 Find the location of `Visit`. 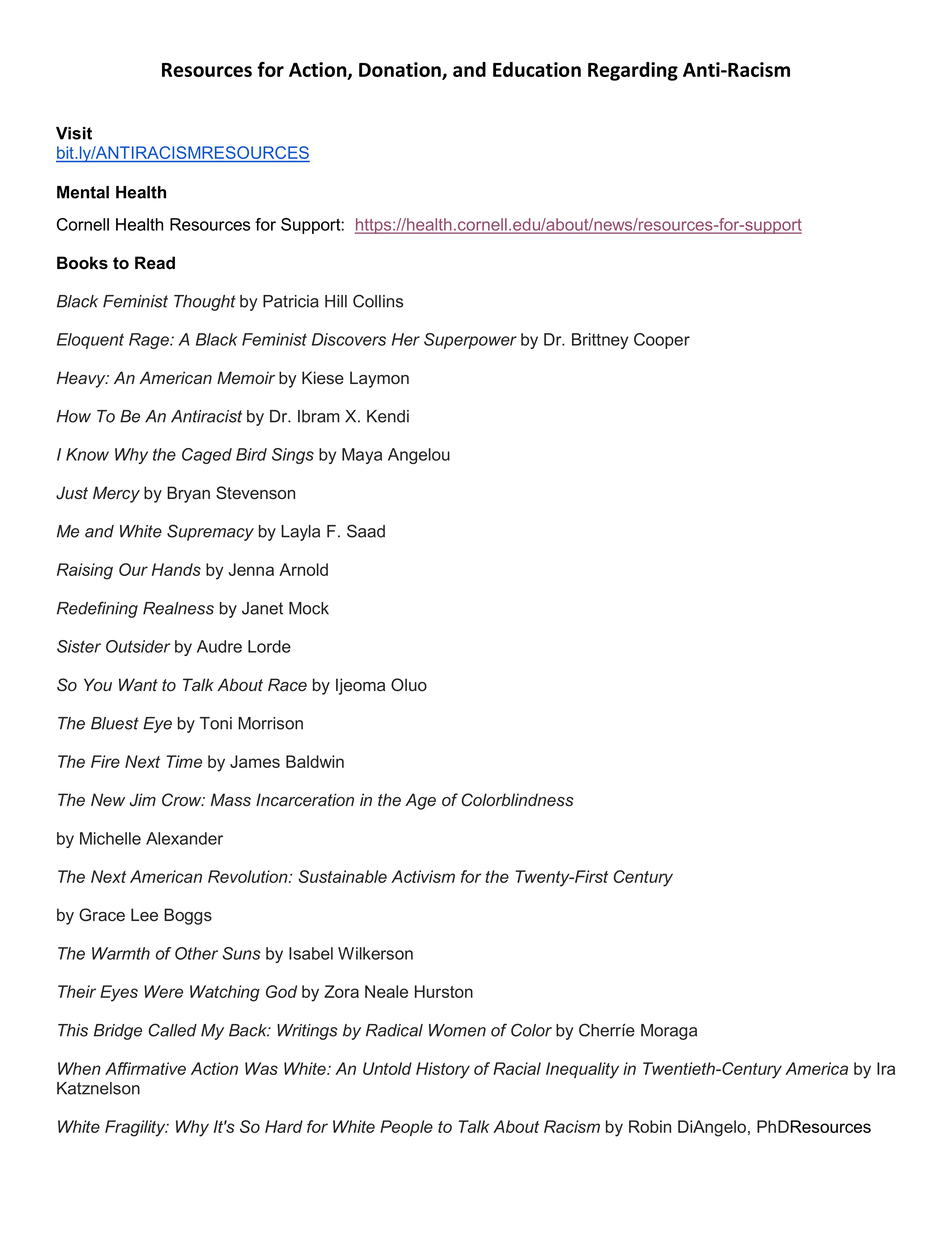

Visit is located at coordinates (74, 133).
